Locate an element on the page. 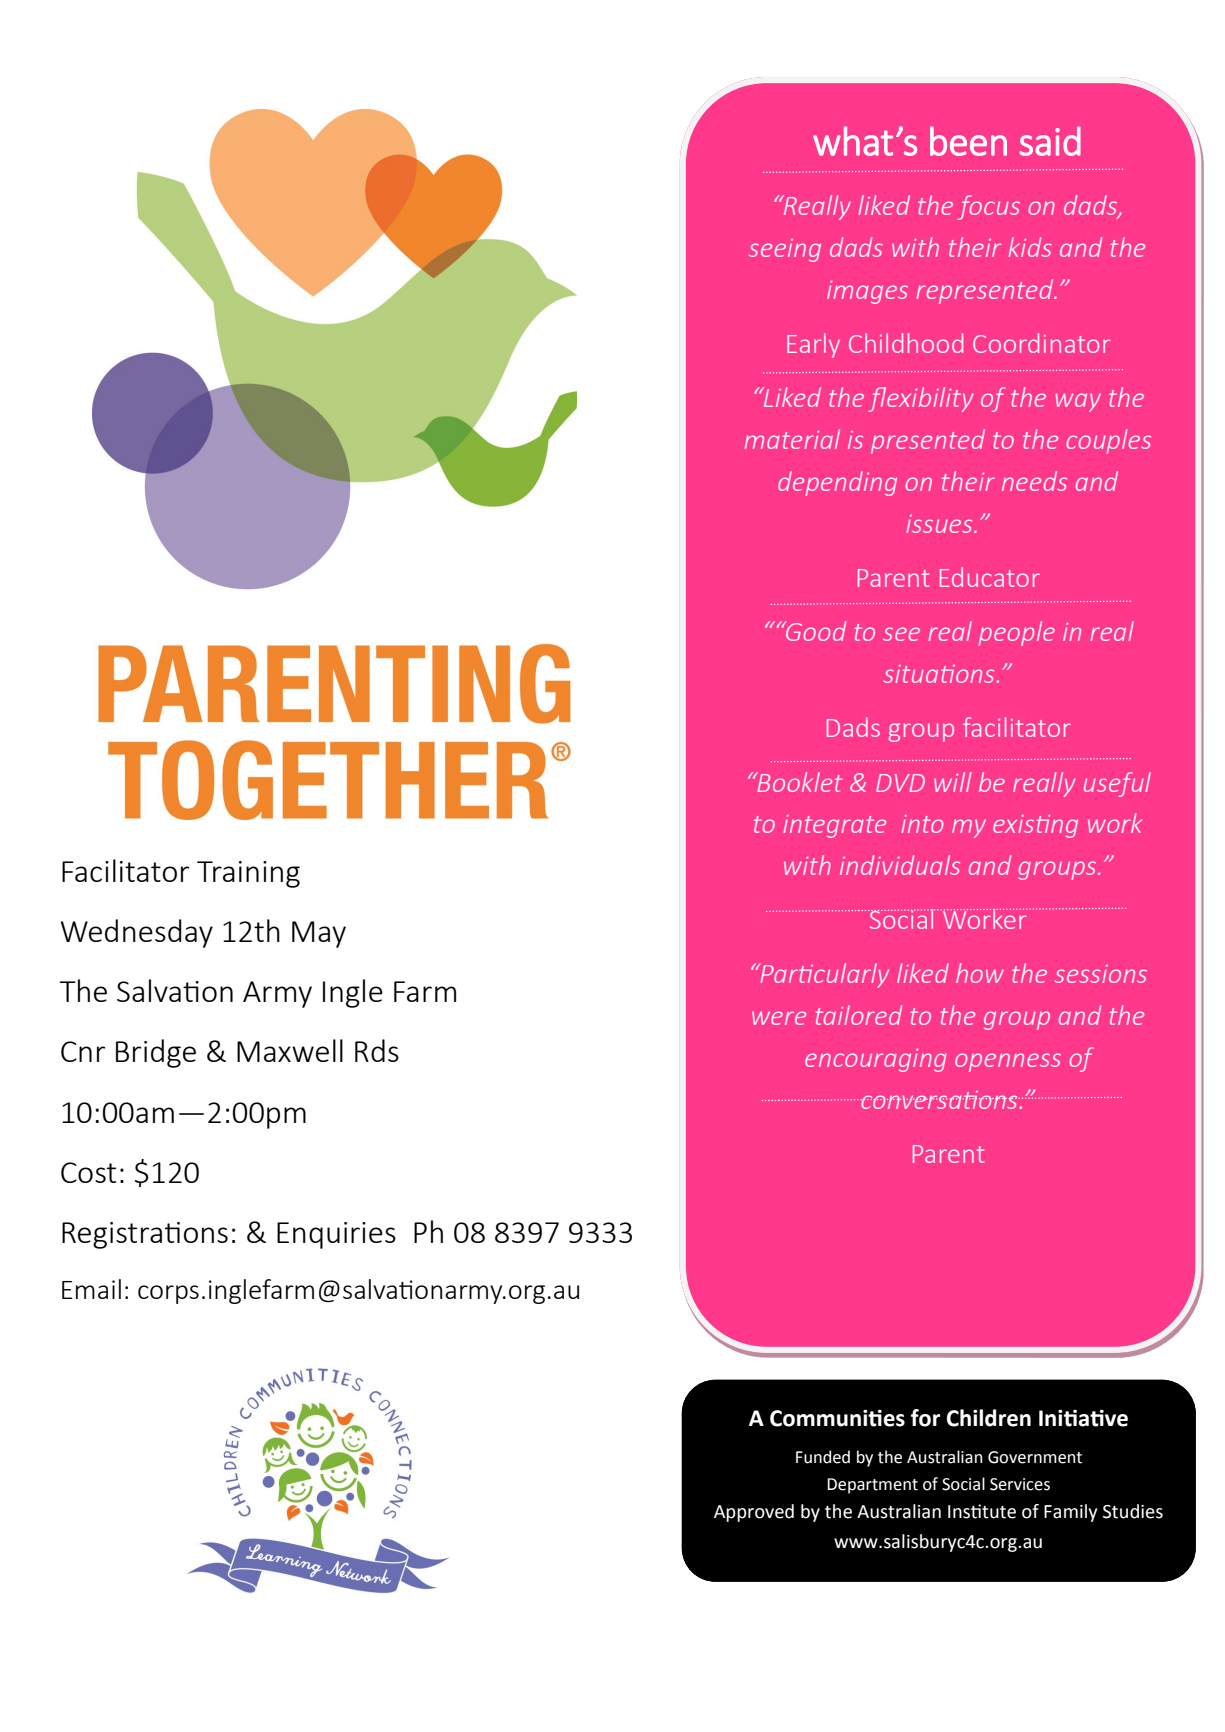  openness is located at coordinates (1008, 1062).
